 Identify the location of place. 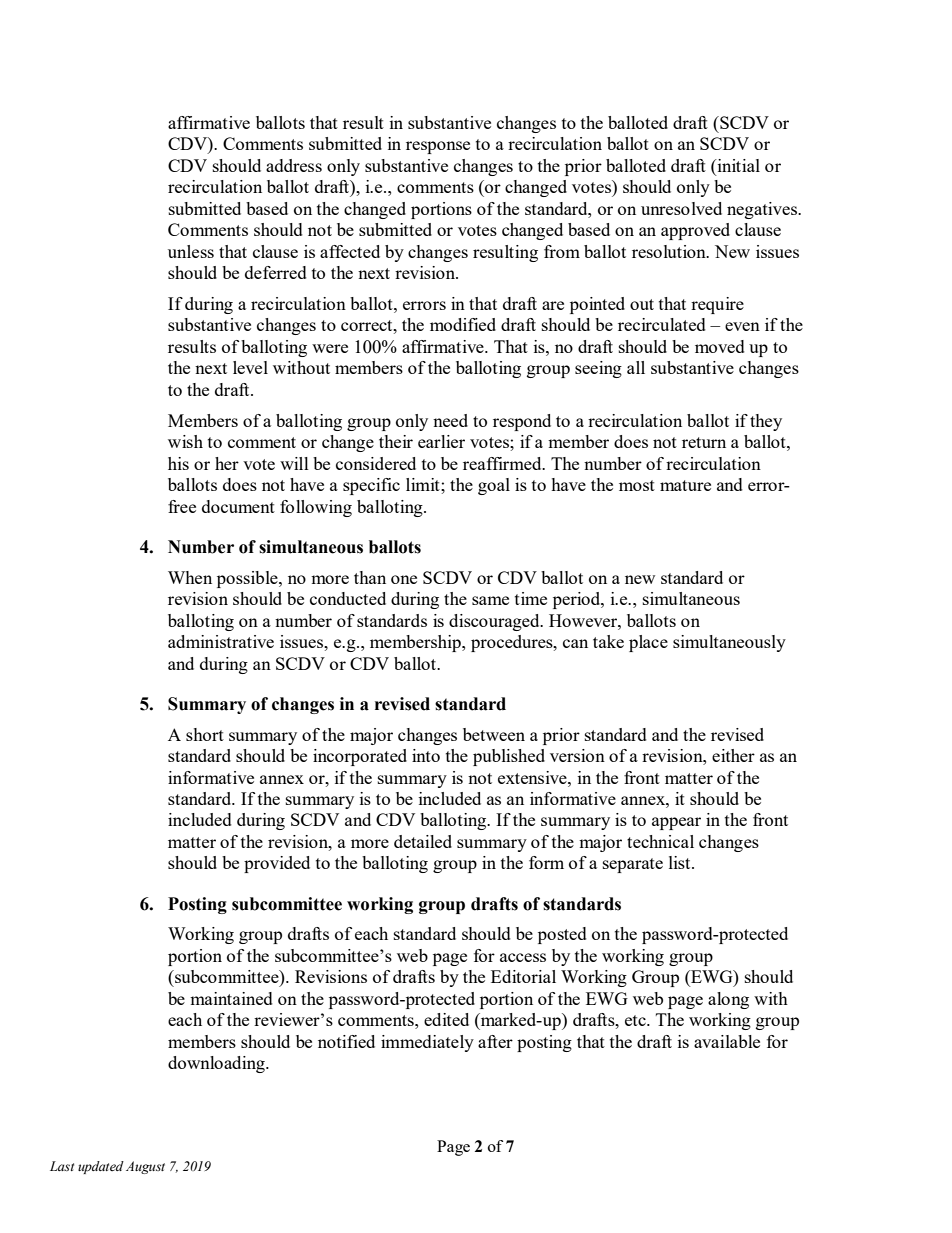
(648, 643).
